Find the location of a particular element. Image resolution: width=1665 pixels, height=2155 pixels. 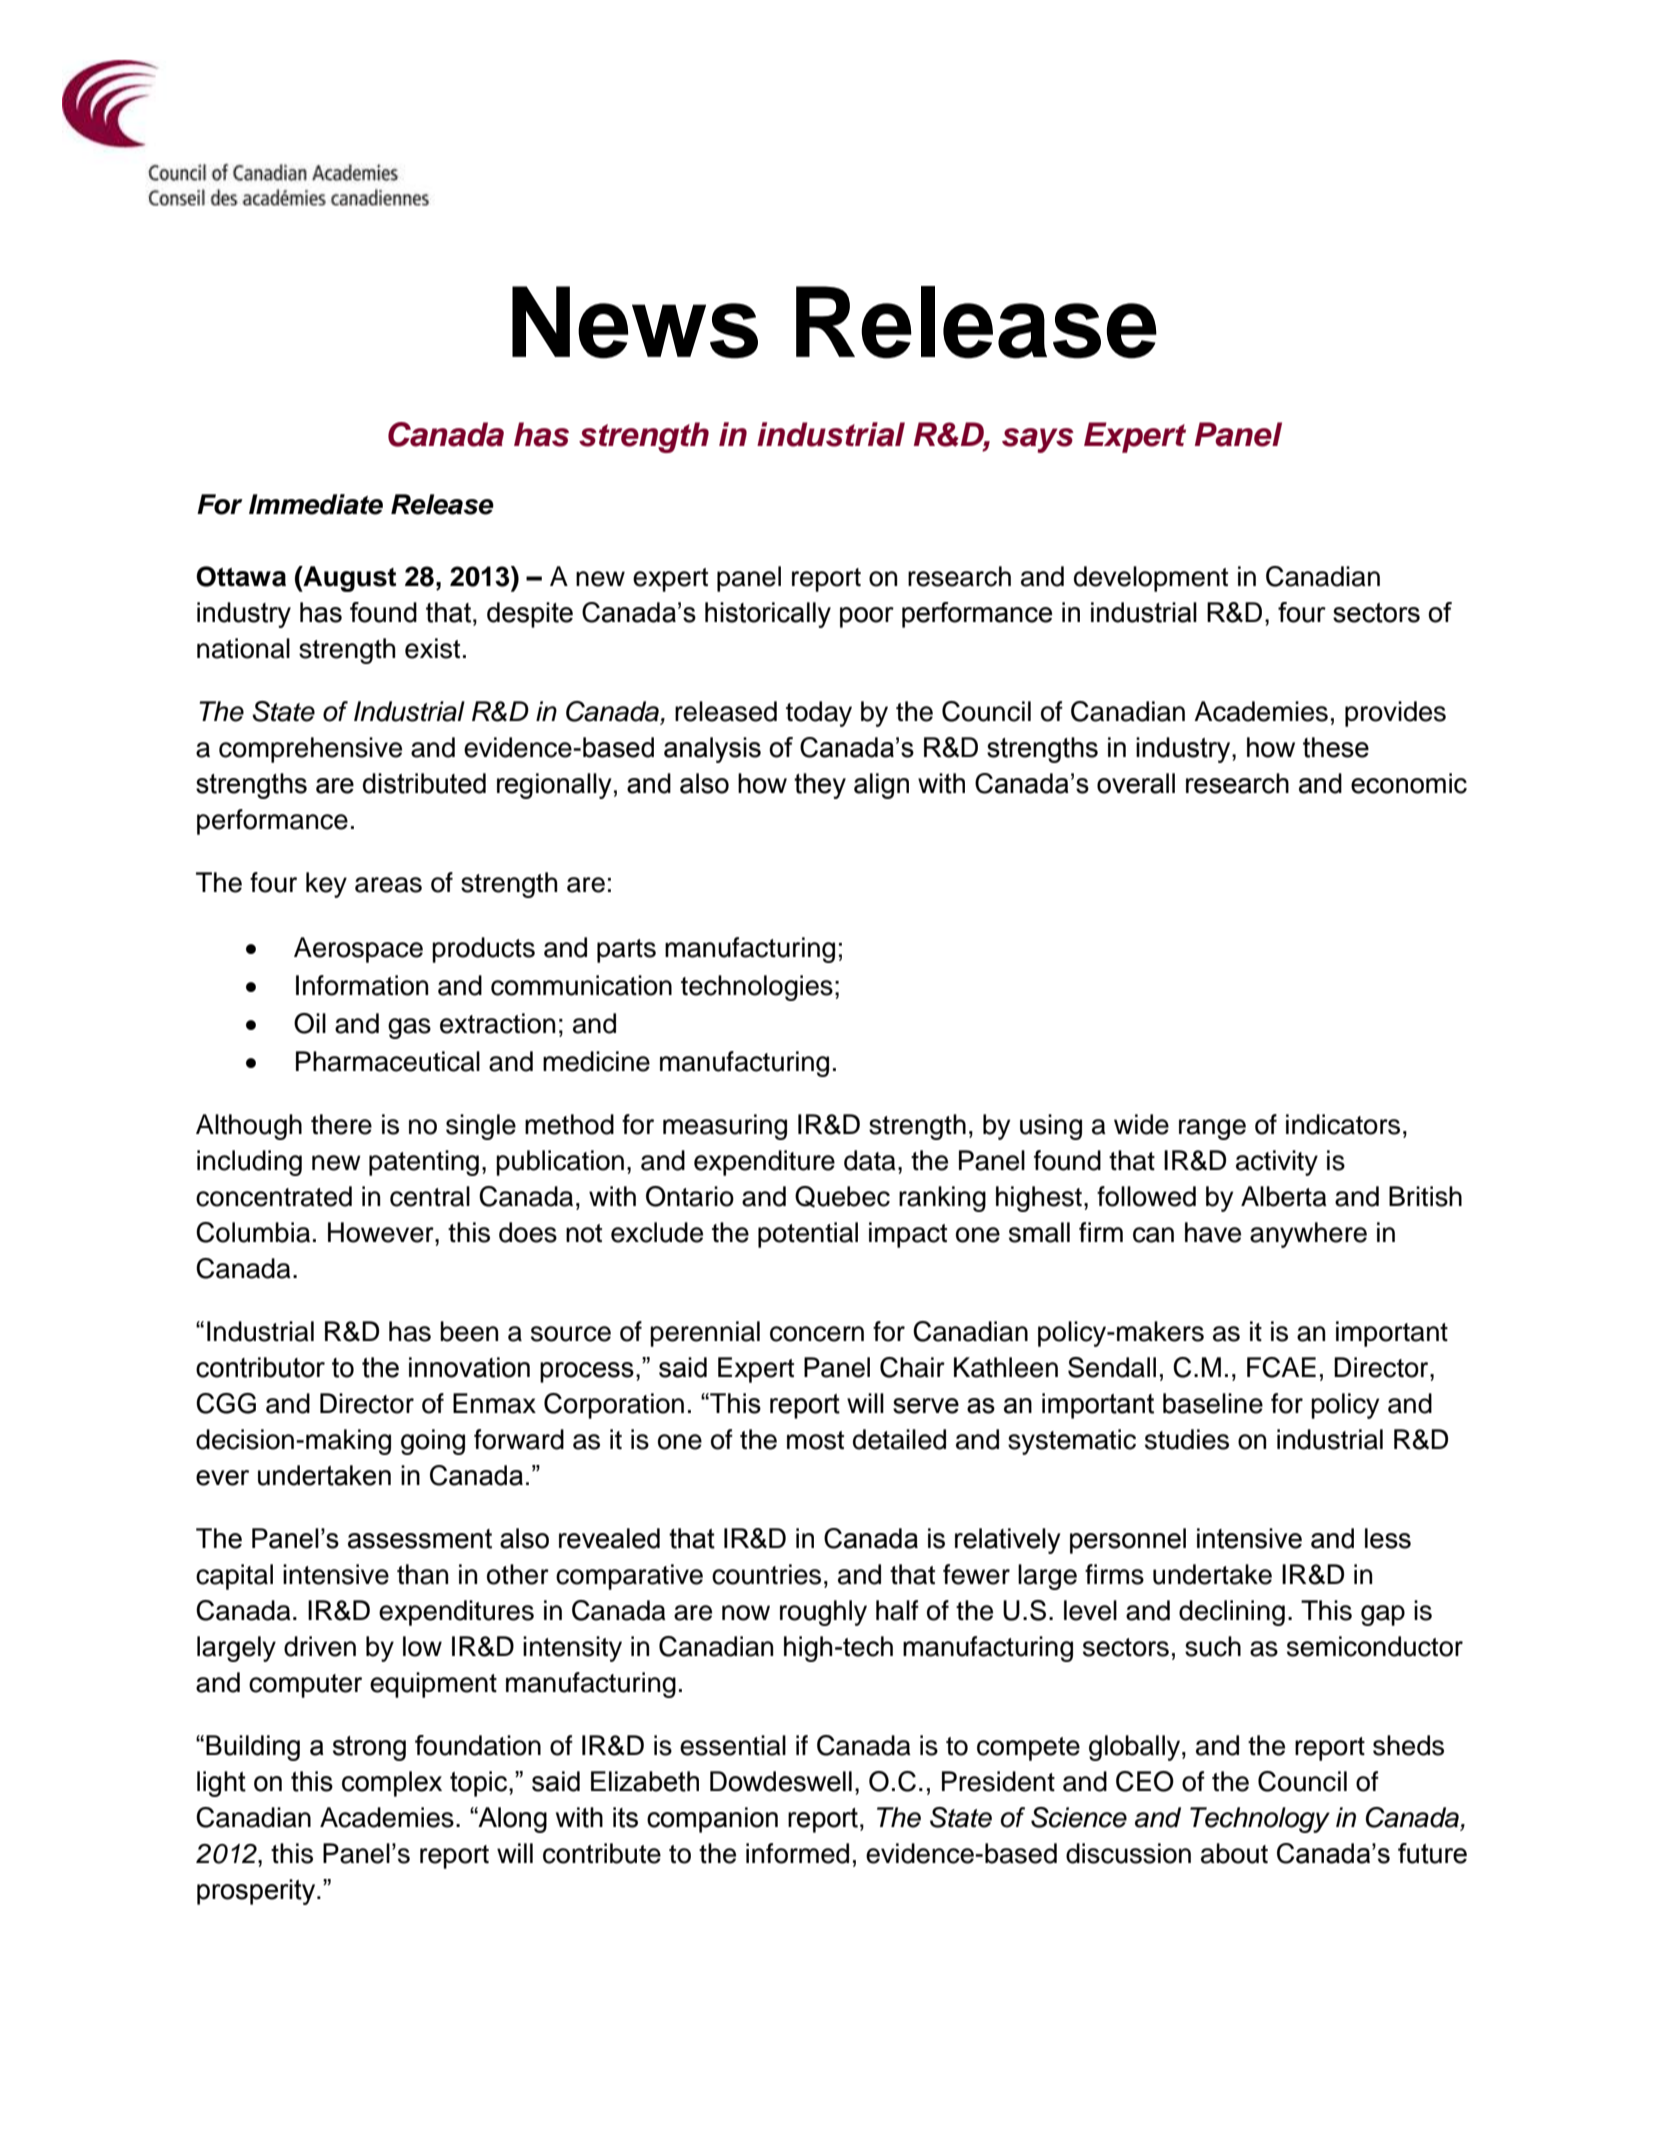

countries is located at coordinates (766, 1574).
